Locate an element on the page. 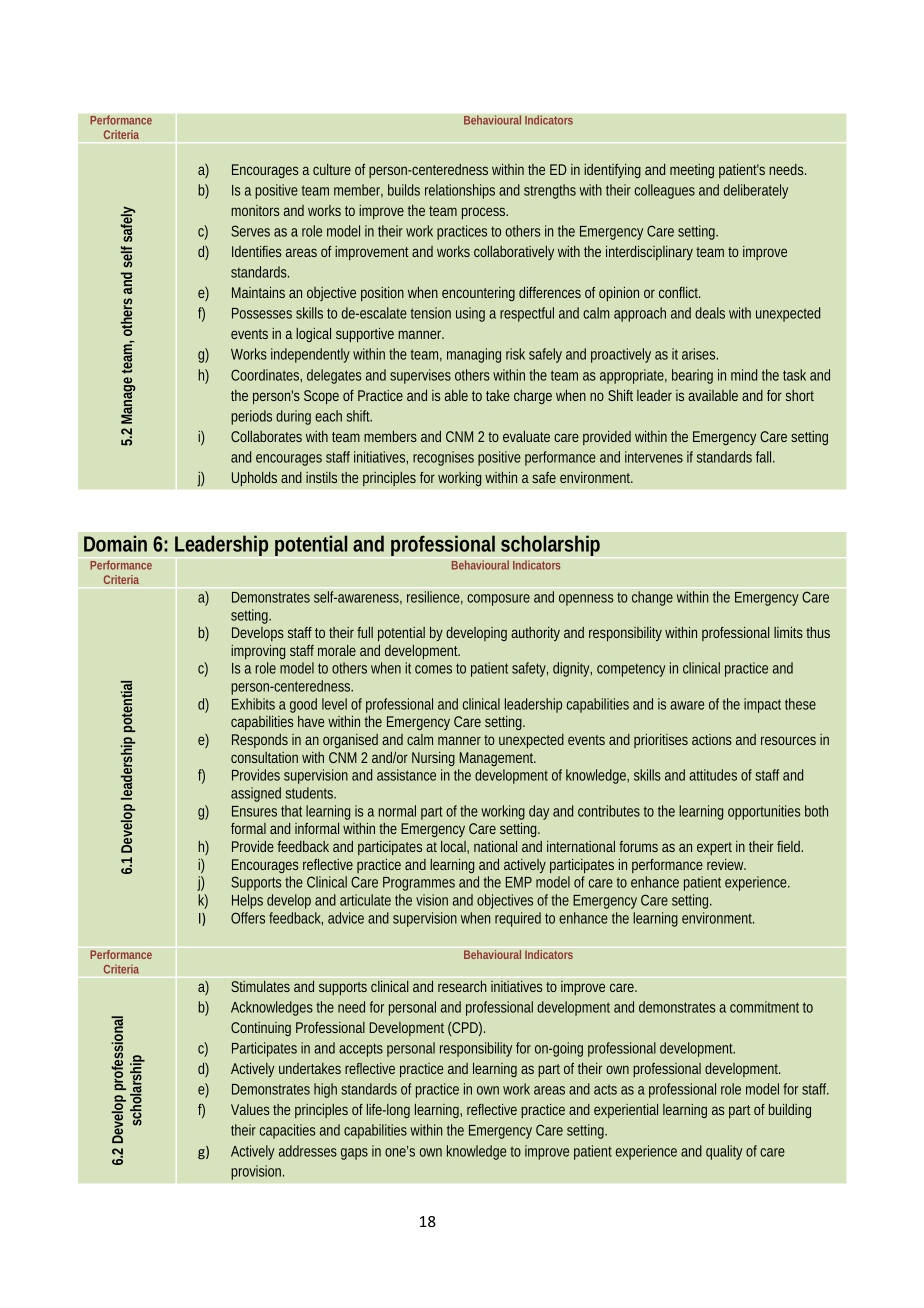 Image resolution: width=924 pixels, height=1308 pixels. deliberately is located at coordinates (756, 191).
